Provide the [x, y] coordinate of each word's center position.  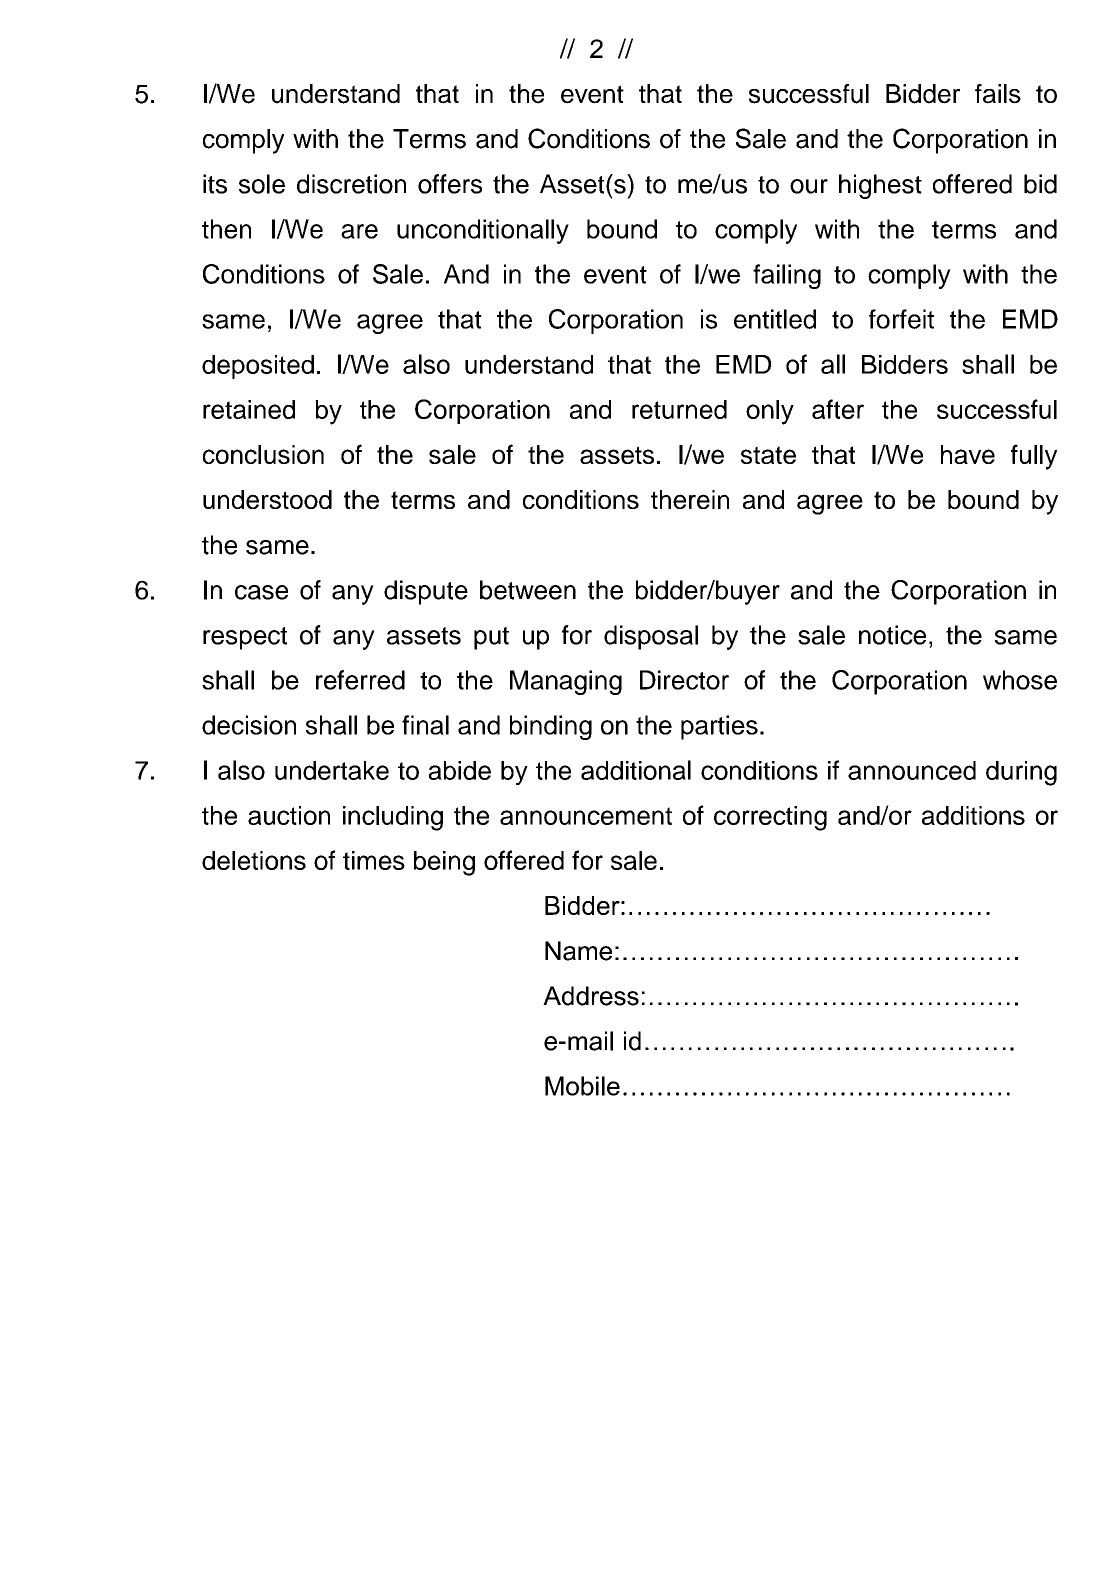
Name [578, 951]
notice [892, 635]
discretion [351, 184]
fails [998, 94]
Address [591, 996]
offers [450, 184]
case [261, 592]
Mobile [582, 1086]
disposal [651, 637]
